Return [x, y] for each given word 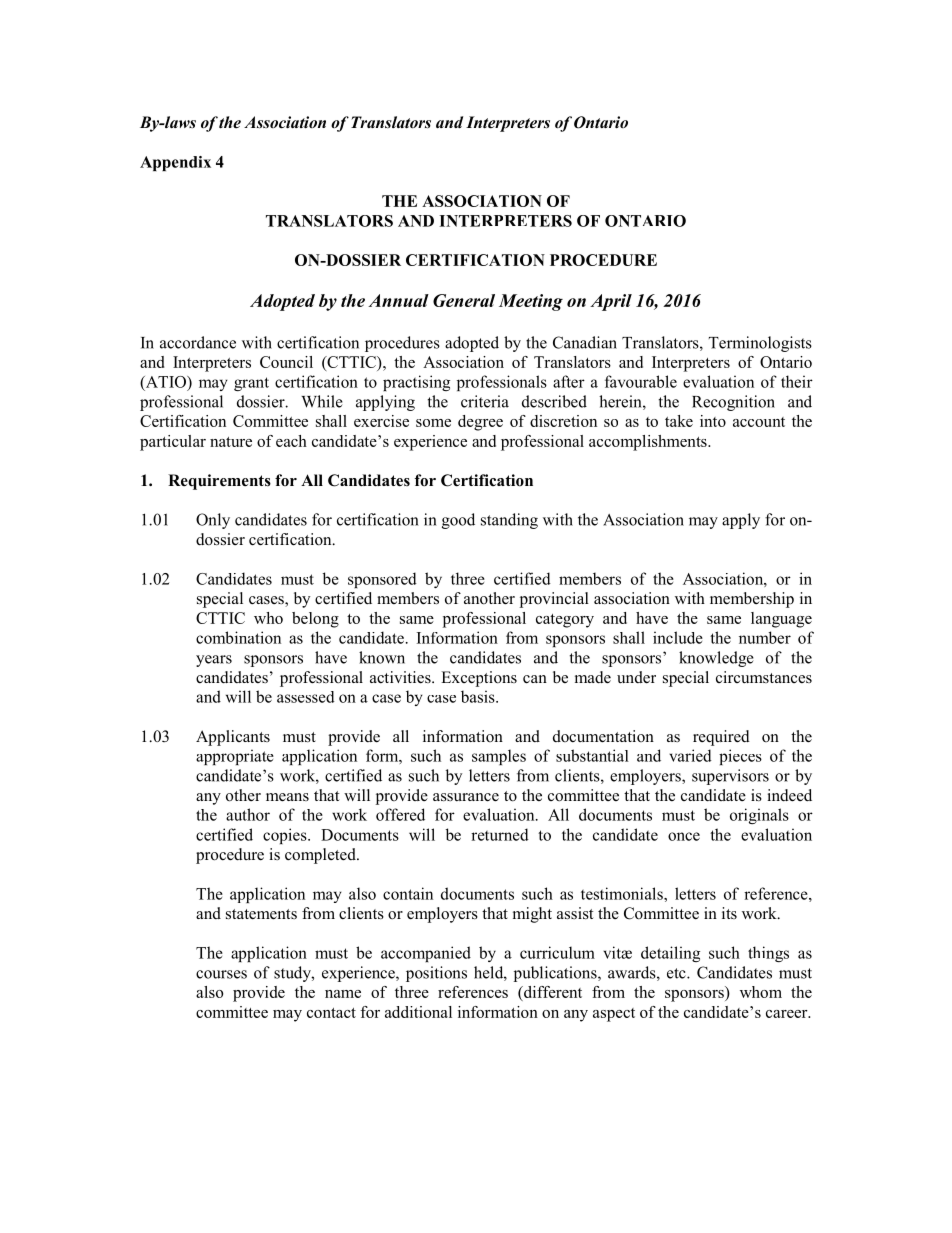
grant [251, 384]
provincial [554, 600]
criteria [485, 401]
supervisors [730, 777]
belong [315, 620]
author [248, 814]
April [611, 302]
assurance [466, 797]
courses [221, 974]
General [464, 300]
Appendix [175, 163]
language [781, 620]
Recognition [733, 403]
